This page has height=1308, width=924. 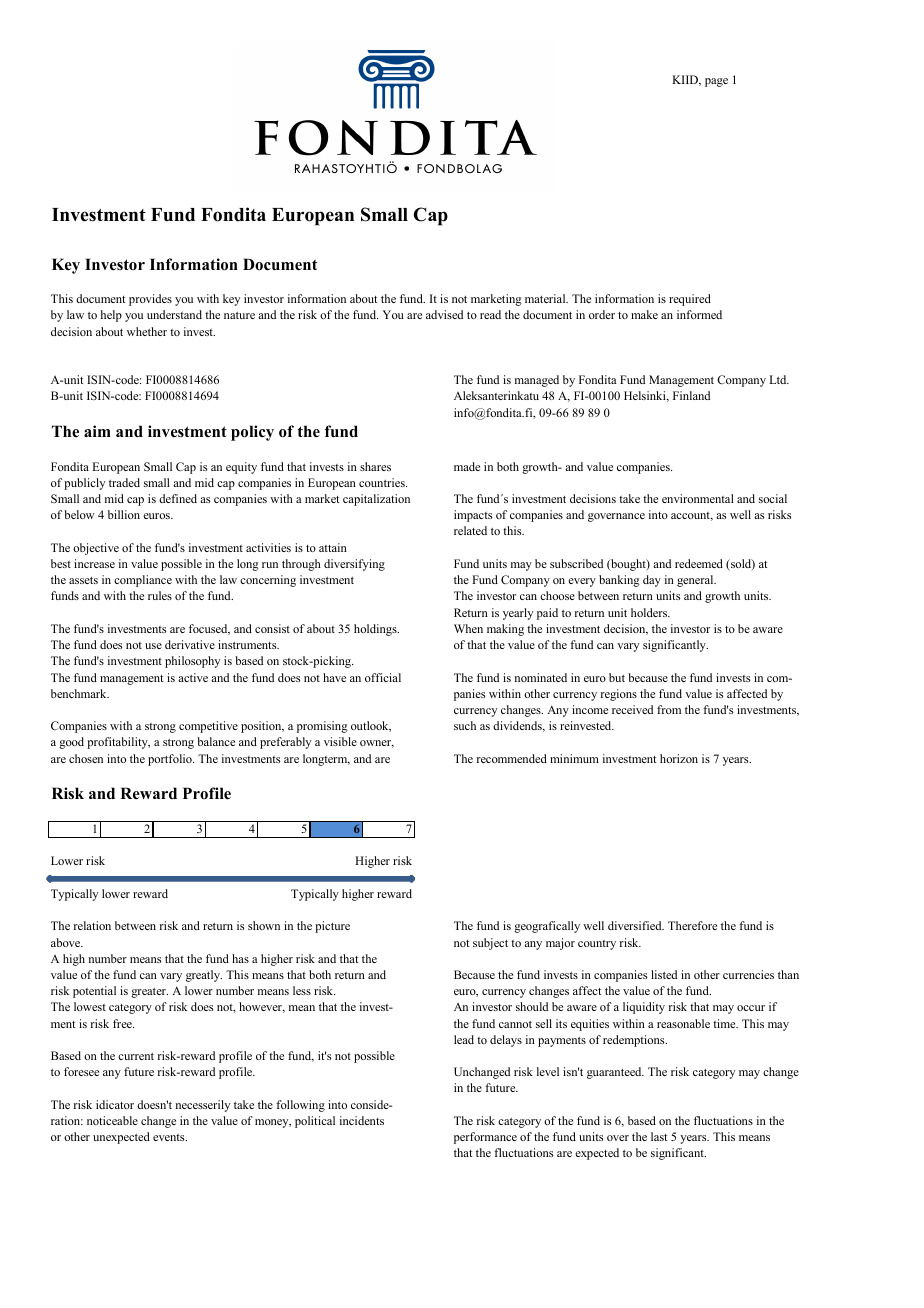 I want to click on made, so click(x=467, y=466).
